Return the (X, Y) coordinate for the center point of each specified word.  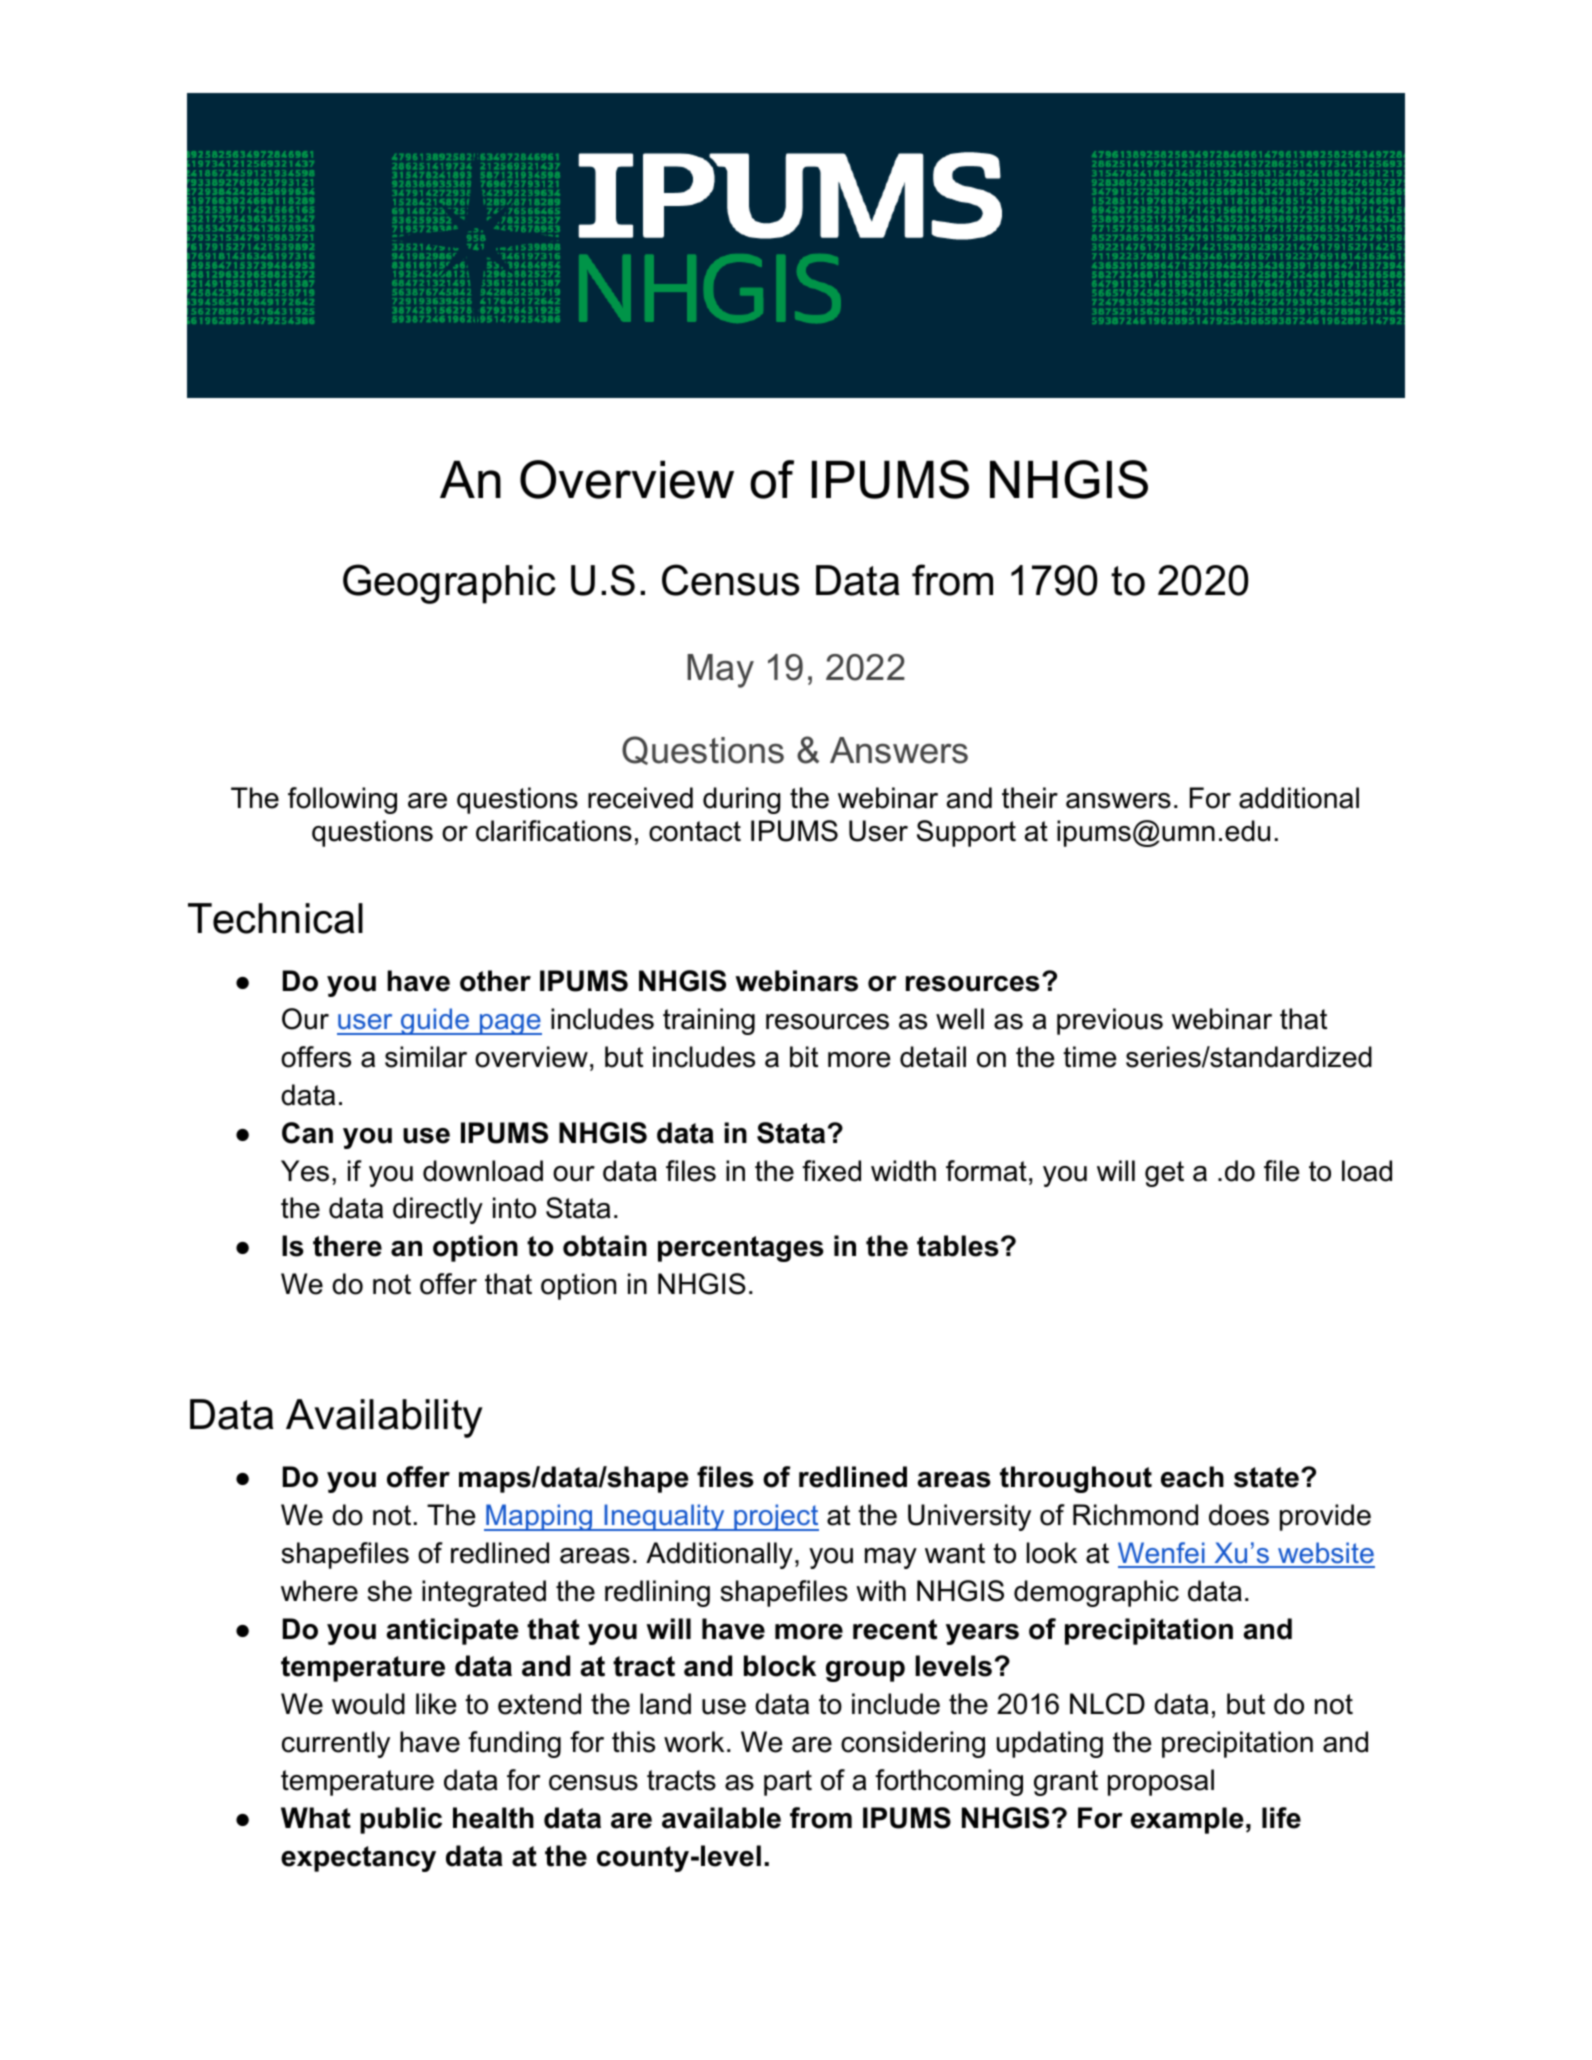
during (742, 800)
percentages (741, 1249)
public (401, 1820)
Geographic (449, 584)
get (1164, 1174)
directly (438, 1210)
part (788, 1783)
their (1030, 798)
